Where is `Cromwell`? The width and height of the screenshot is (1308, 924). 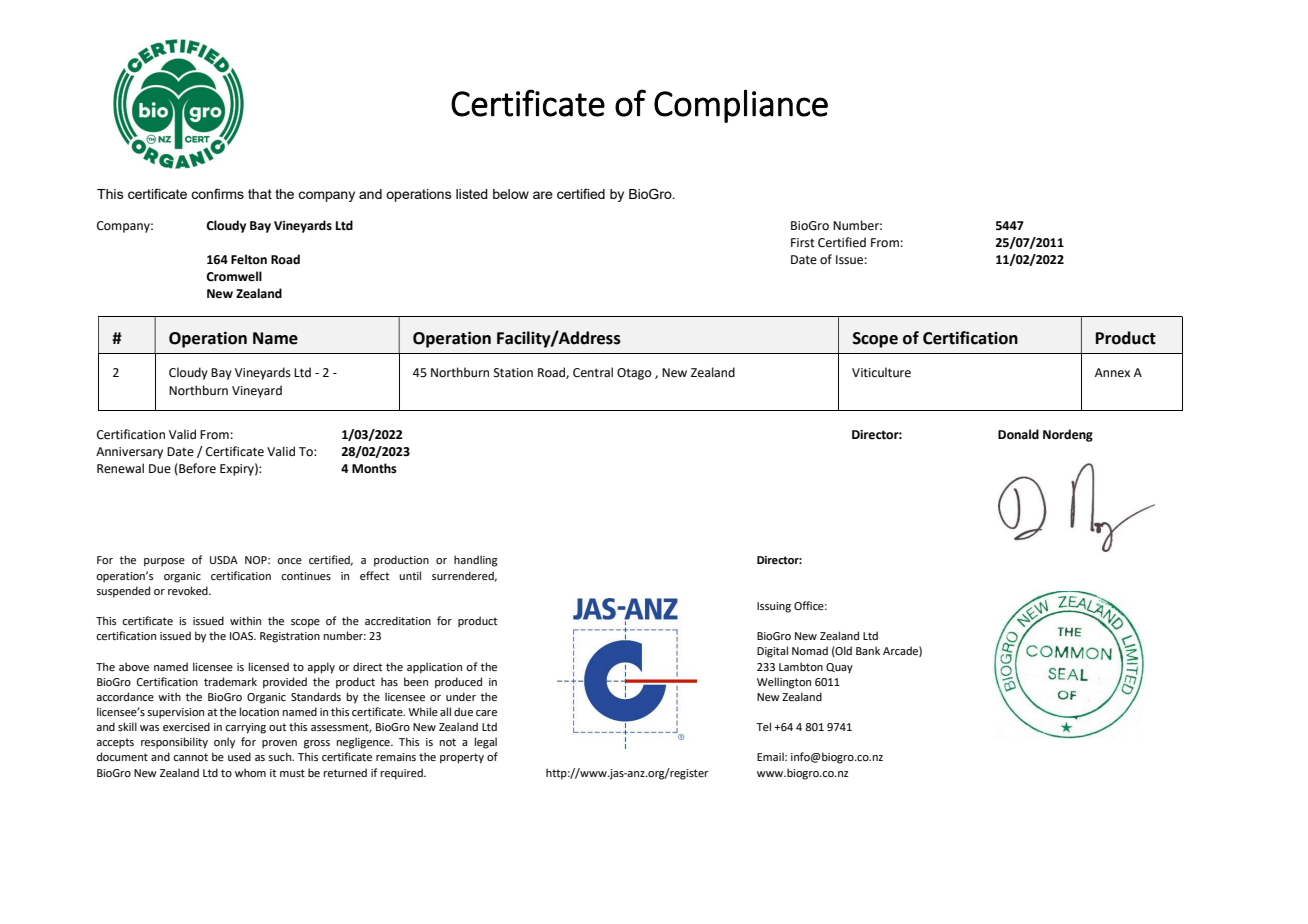
Cromwell is located at coordinates (234, 276).
